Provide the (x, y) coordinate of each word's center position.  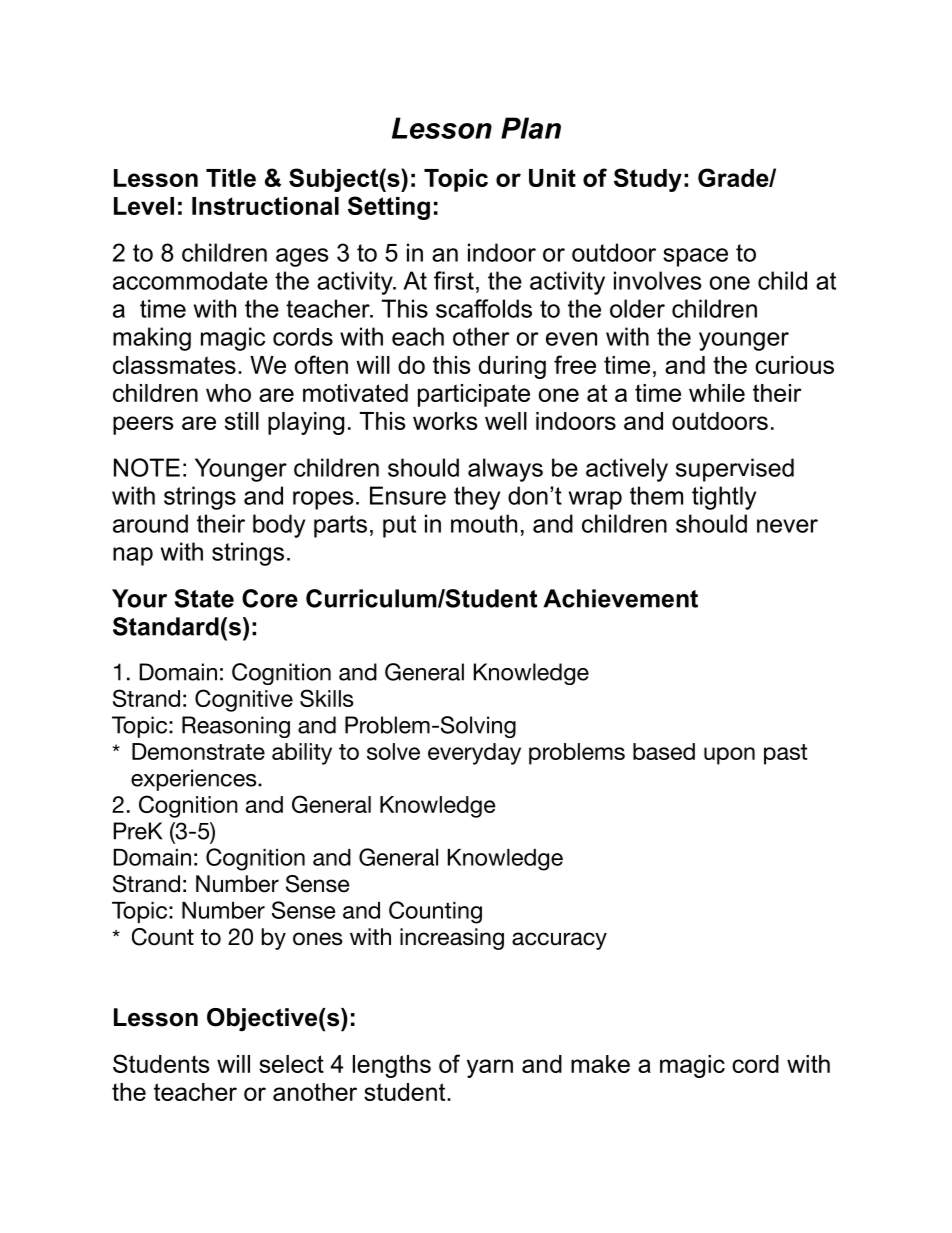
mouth (484, 523)
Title (231, 178)
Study (648, 180)
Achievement (620, 598)
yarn (490, 1068)
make (600, 1064)
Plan (531, 128)
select (291, 1064)
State (204, 598)
